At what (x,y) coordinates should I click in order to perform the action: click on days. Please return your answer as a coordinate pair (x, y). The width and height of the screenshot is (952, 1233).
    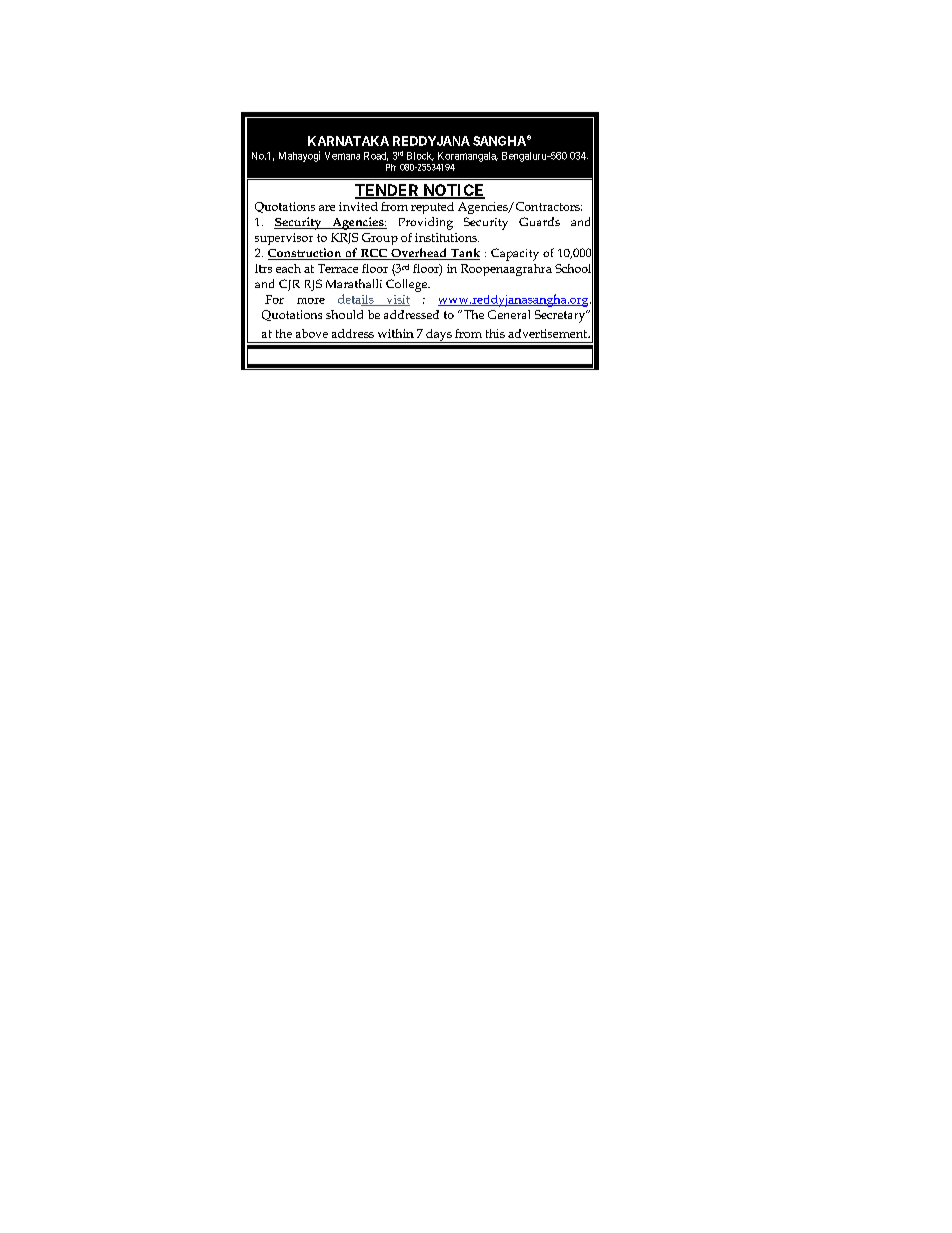
    Looking at the image, I should click on (439, 336).
